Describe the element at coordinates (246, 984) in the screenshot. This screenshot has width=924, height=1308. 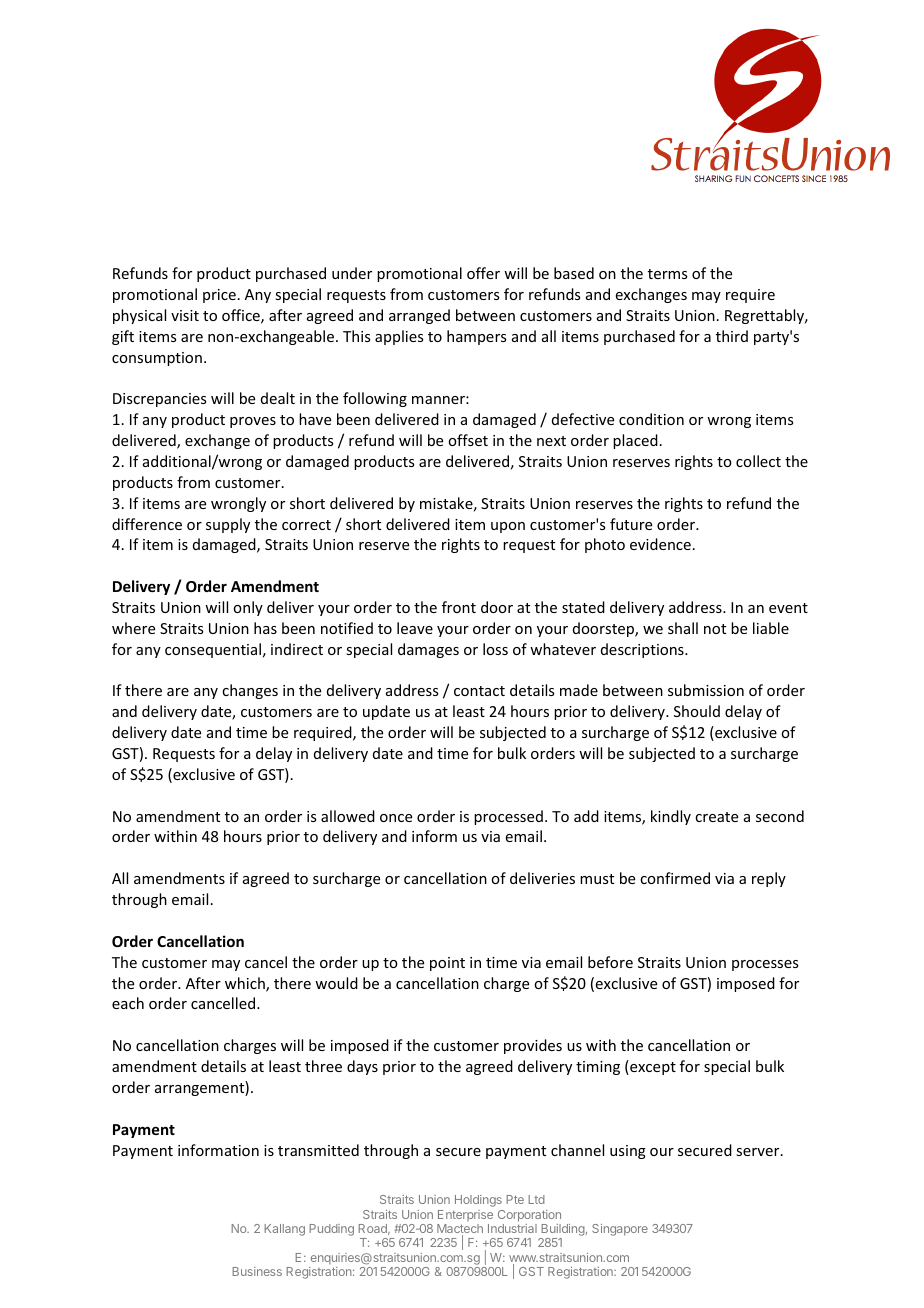
I see `which` at that location.
